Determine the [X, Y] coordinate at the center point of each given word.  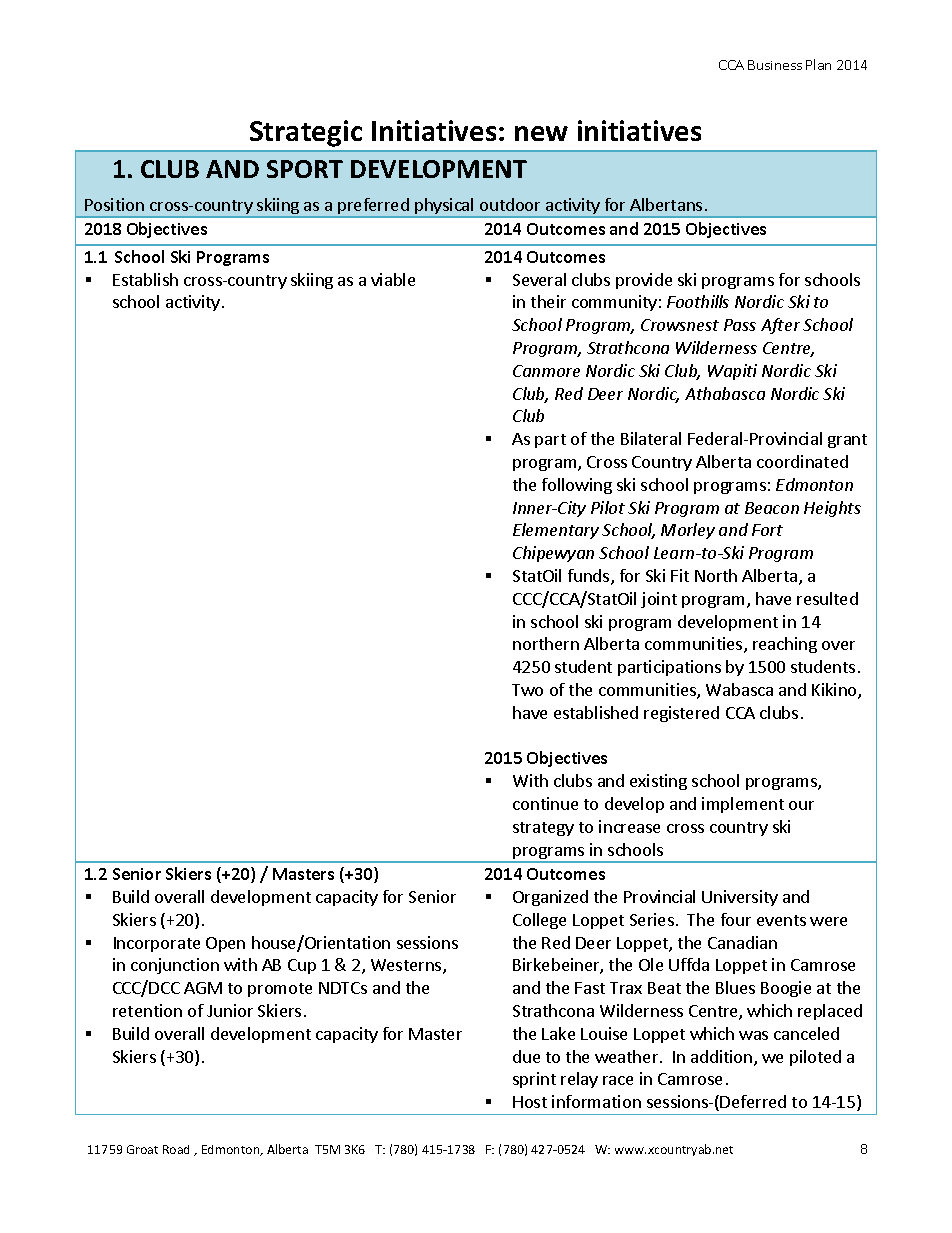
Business [775, 65]
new [541, 133]
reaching [785, 645]
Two [527, 690]
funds [590, 577]
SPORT [305, 169]
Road [176, 1149]
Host [530, 1102]
